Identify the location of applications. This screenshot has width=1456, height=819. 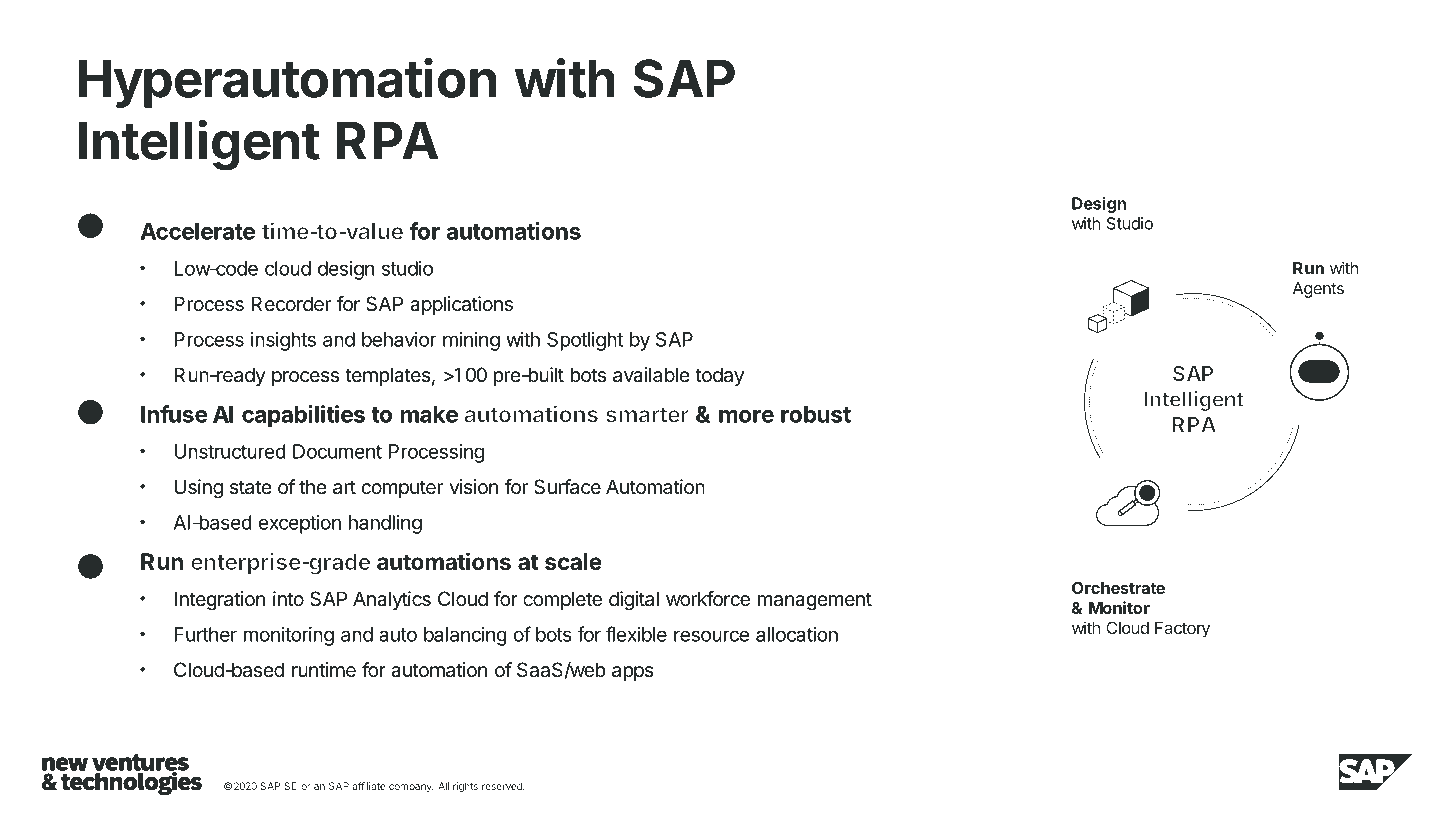
(461, 305).
